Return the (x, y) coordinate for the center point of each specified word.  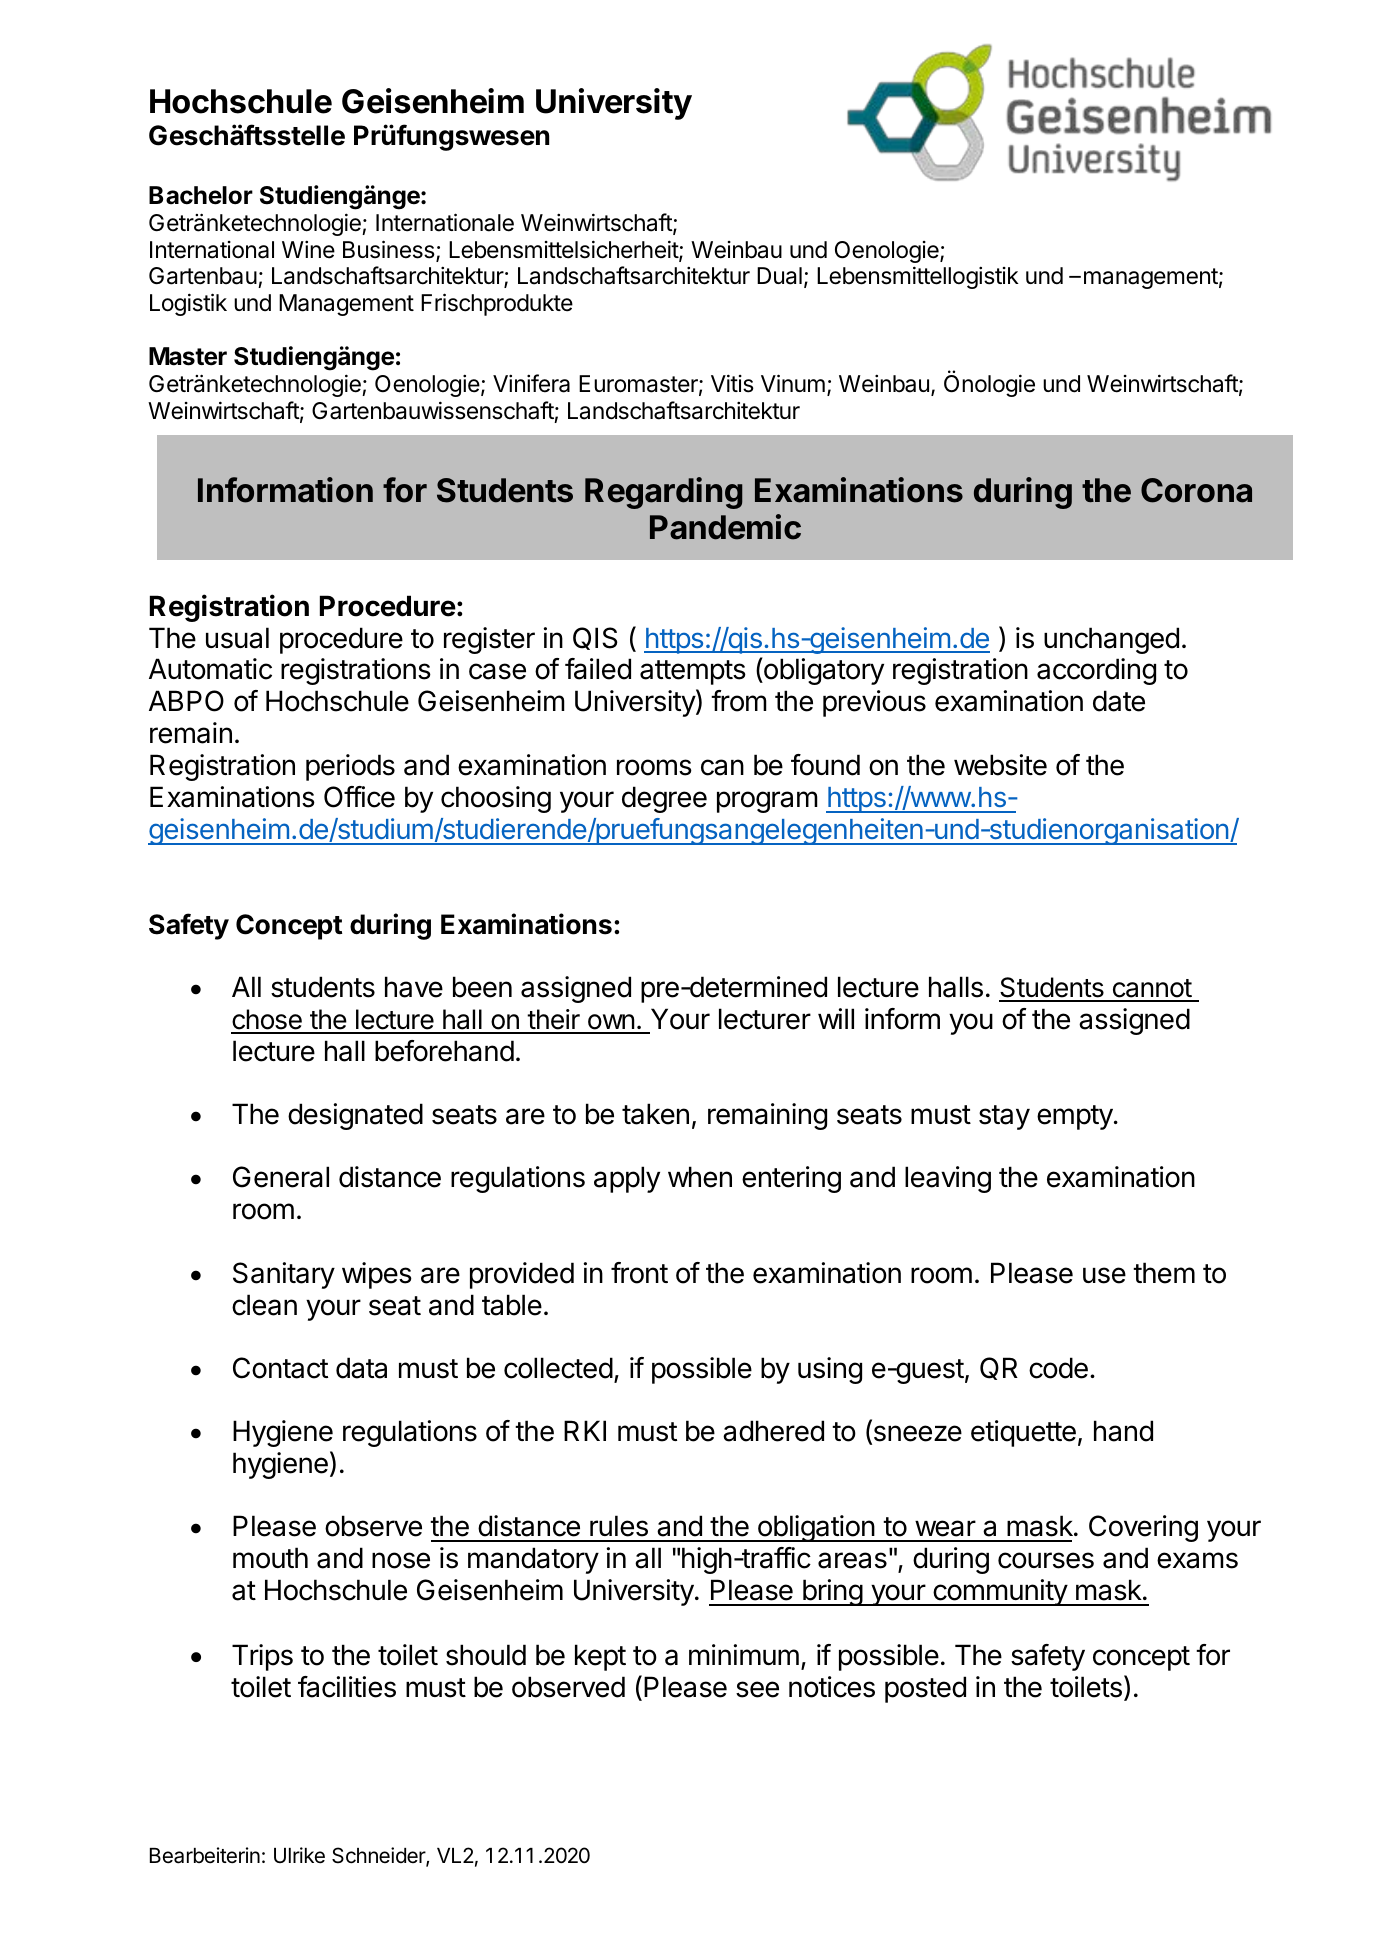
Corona (1196, 490)
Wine (308, 249)
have (414, 987)
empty (1075, 1117)
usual (237, 638)
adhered (773, 1431)
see (757, 1689)
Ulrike (299, 1855)
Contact (280, 1368)
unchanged (1111, 640)
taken (655, 1114)
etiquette (1023, 1433)
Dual (779, 276)
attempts (693, 672)
